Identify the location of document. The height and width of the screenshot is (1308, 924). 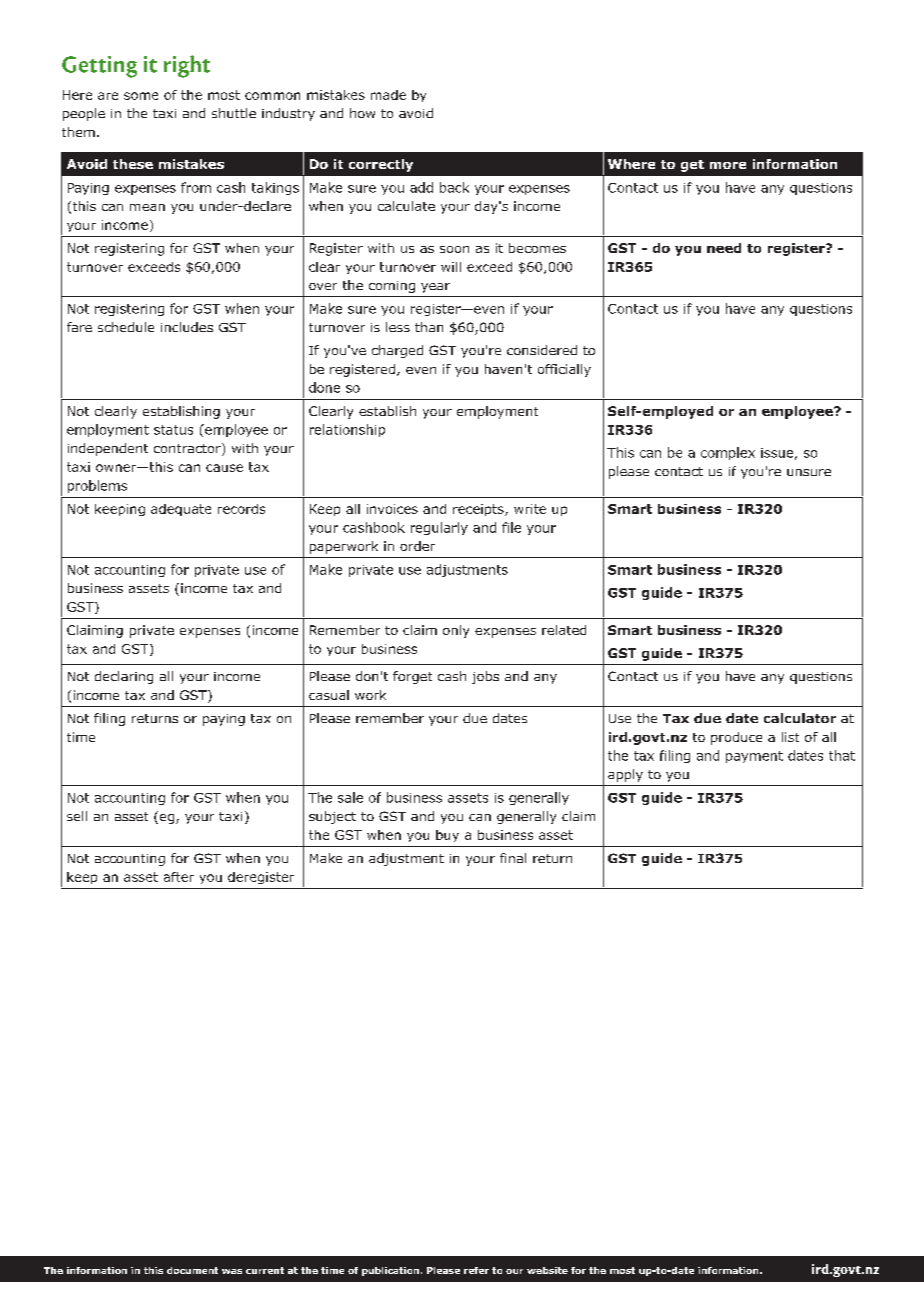
(192, 1270).
